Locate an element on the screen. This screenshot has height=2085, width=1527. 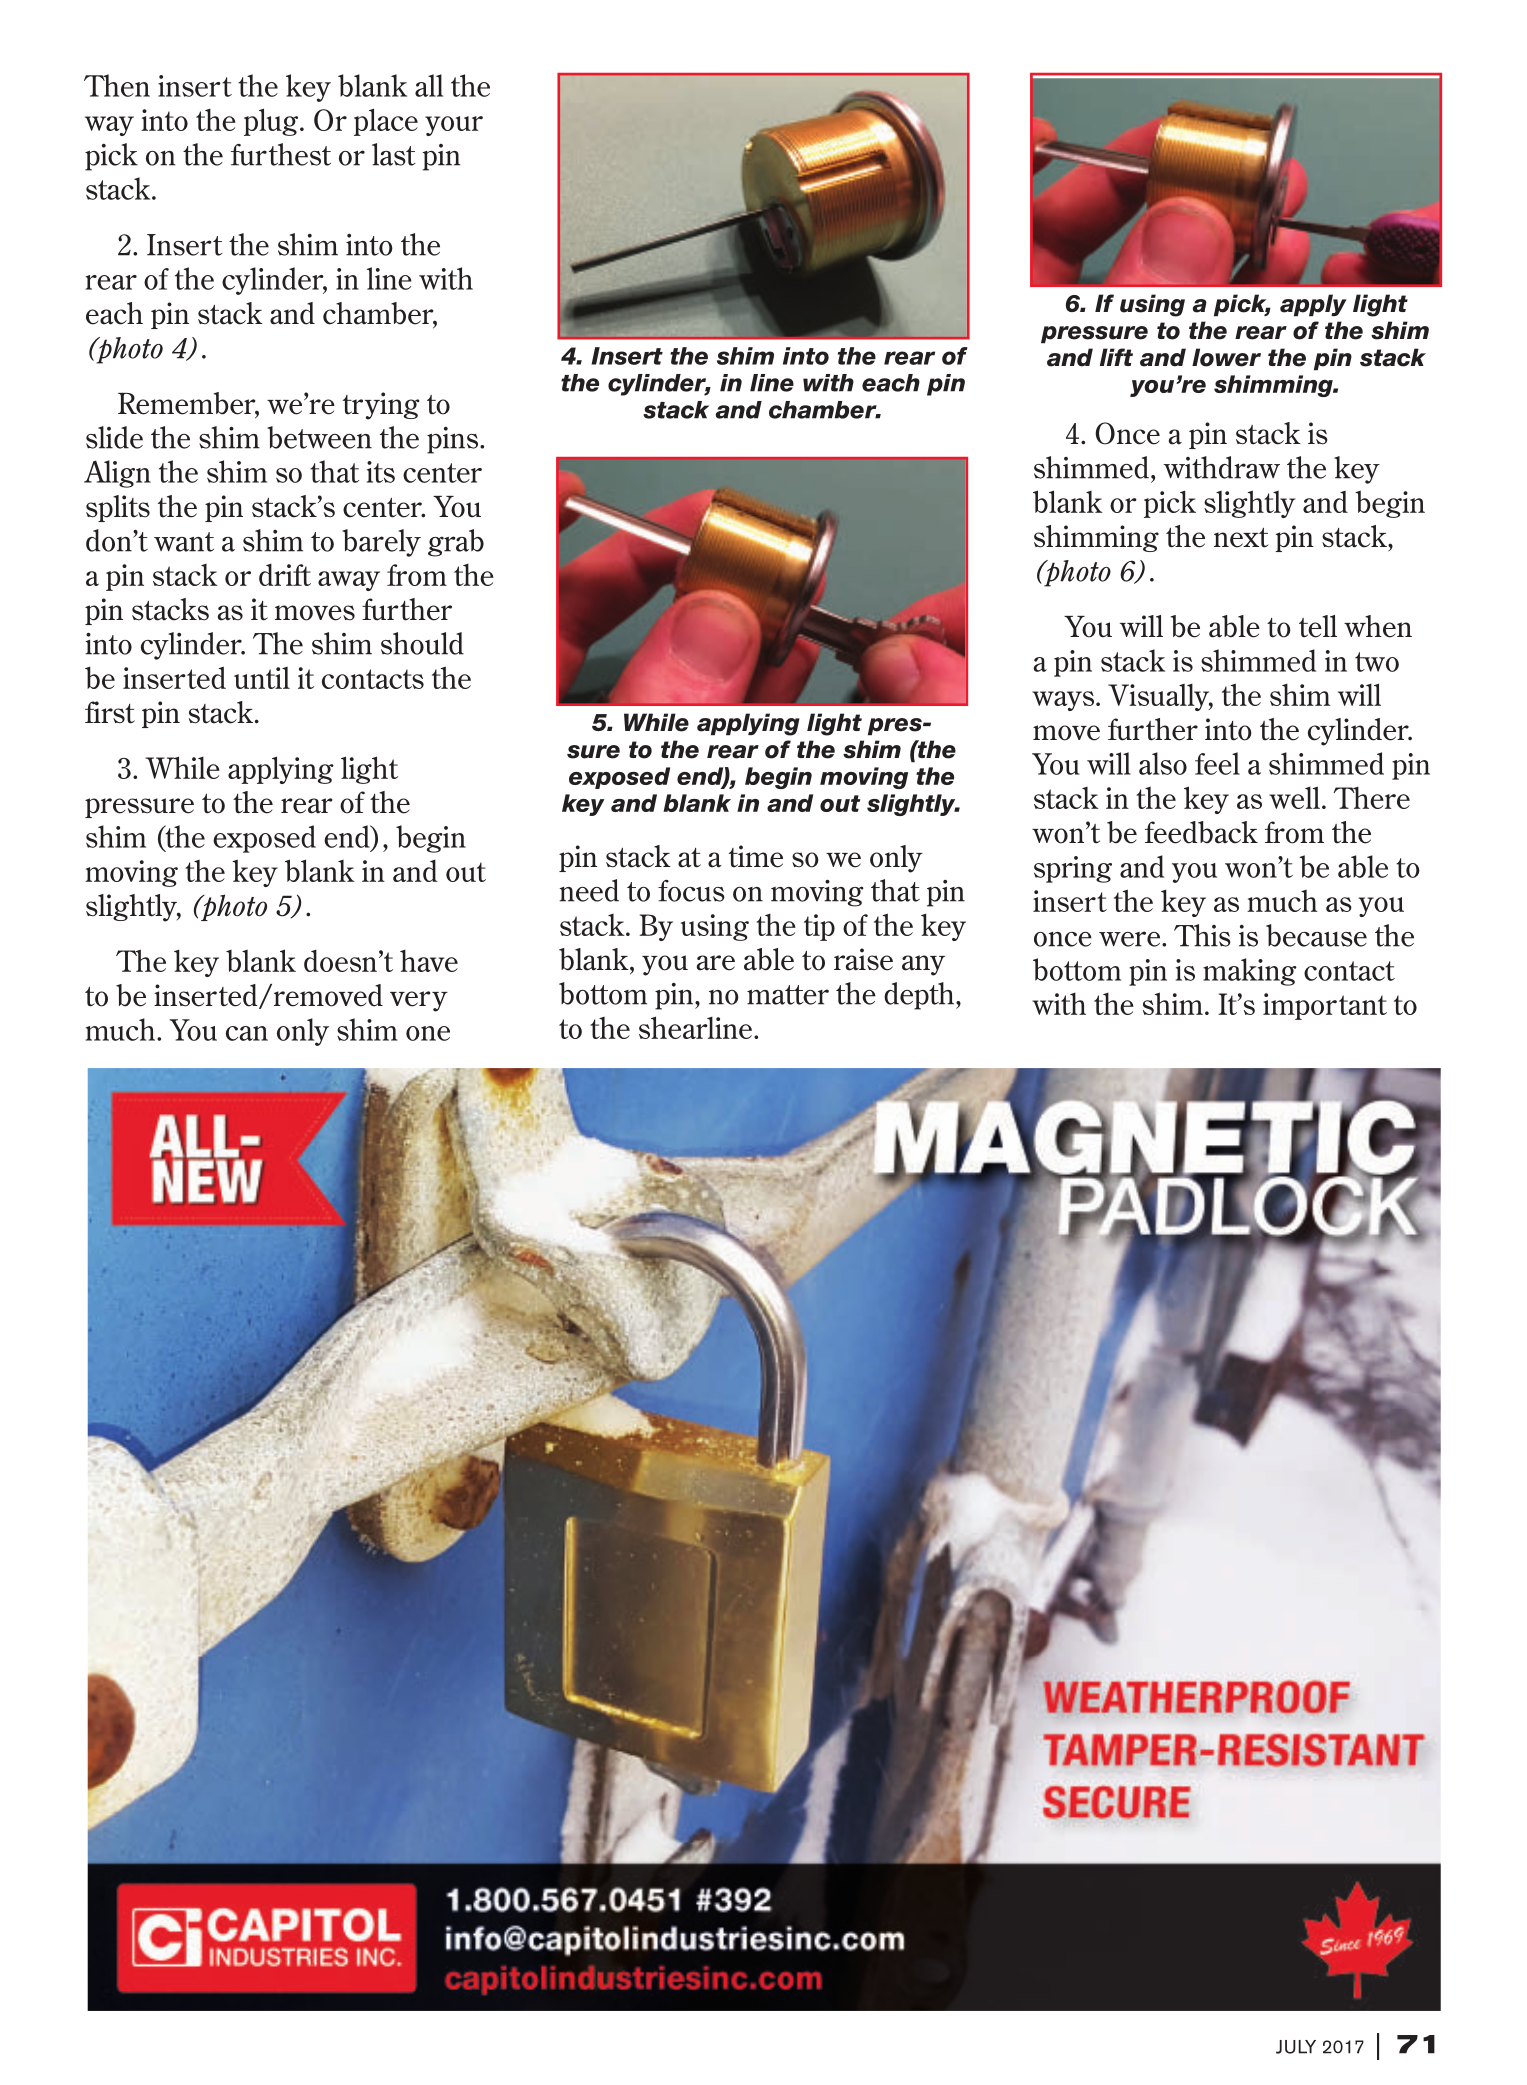
JULY is located at coordinates (1296, 2047).
